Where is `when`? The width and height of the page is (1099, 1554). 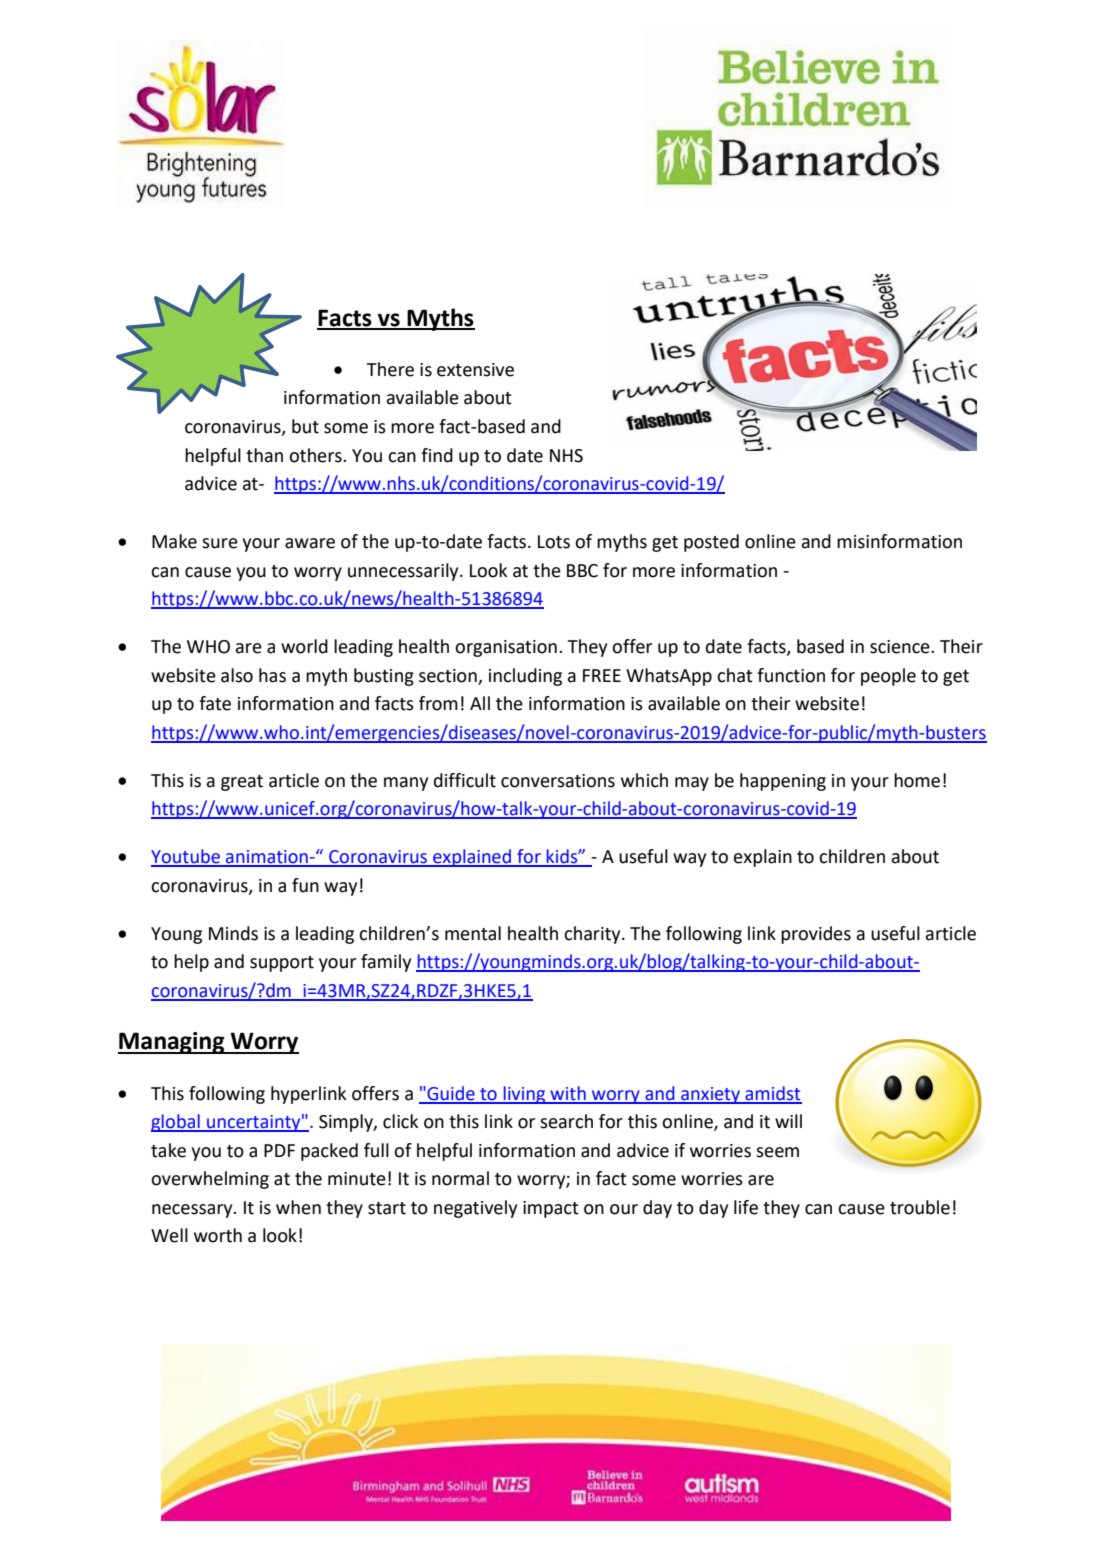 when is located at coordinates (298, 1207).
